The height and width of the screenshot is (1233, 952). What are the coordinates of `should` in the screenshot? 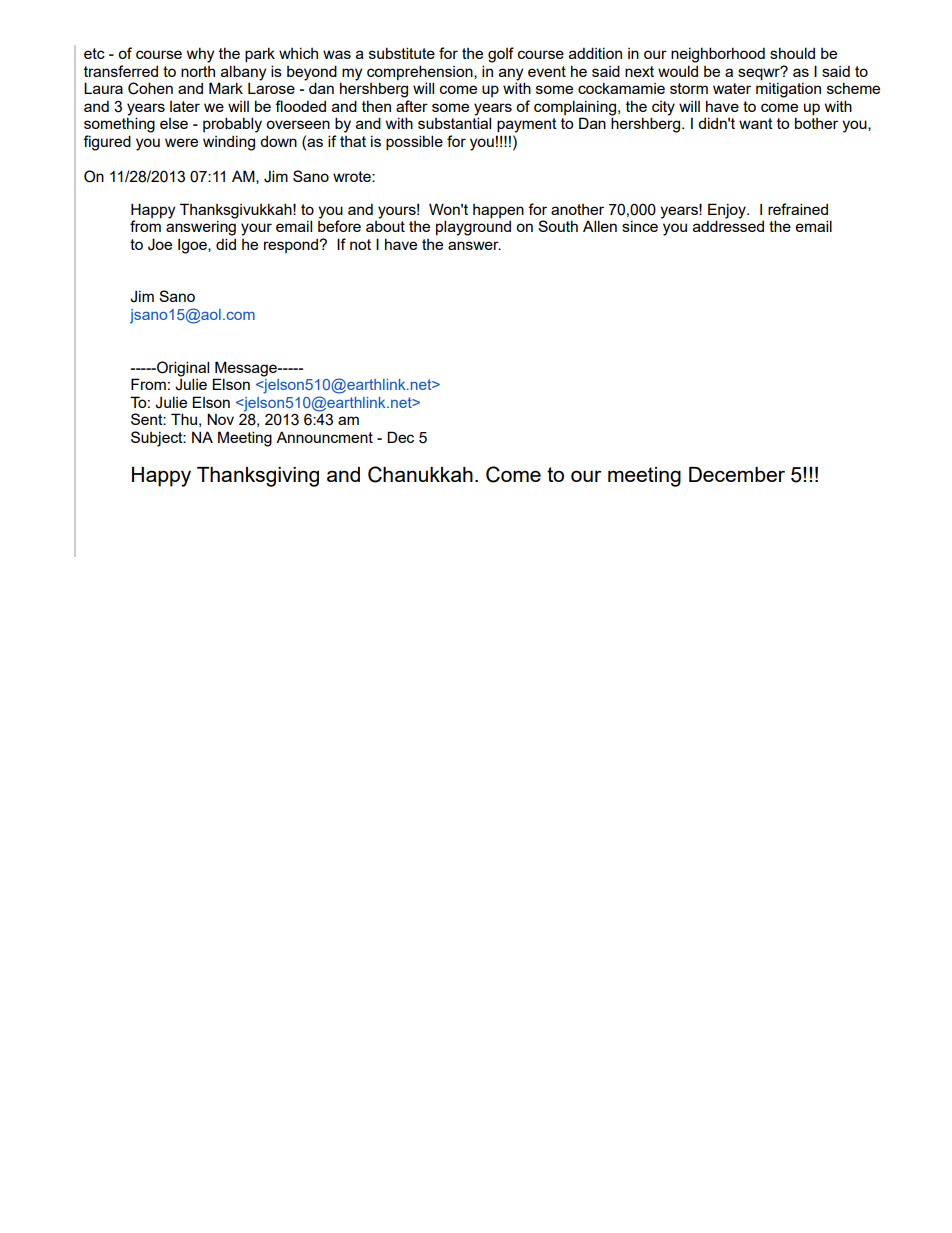 It's located at (792, 53).
